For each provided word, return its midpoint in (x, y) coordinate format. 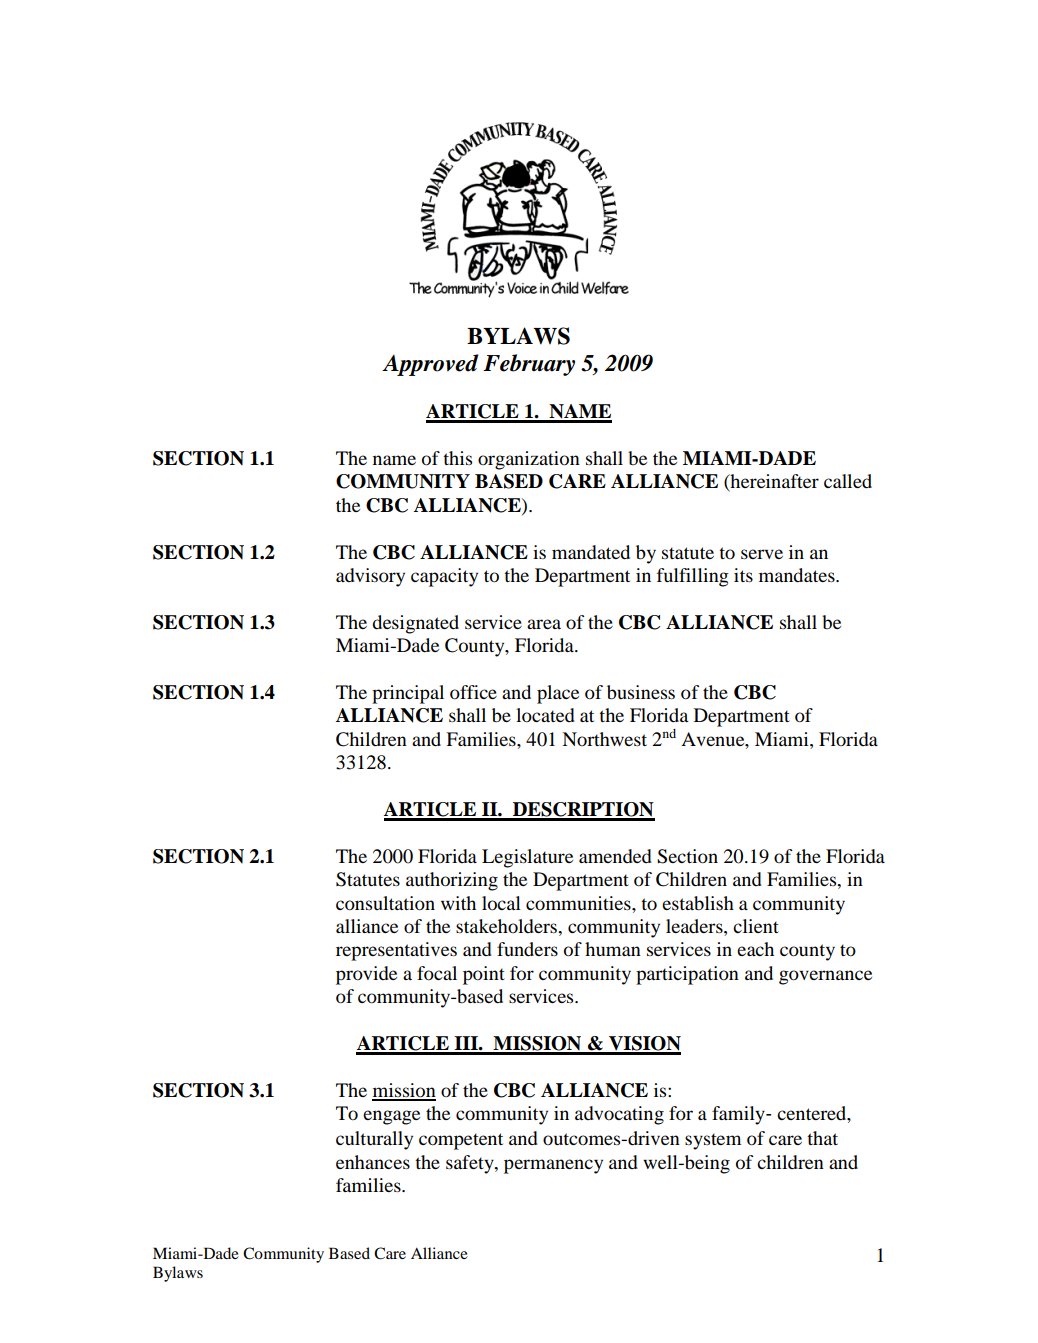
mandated (591, 552)
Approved (430, 365)
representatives (396, 951)
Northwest (604, 739)
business (641, 692)
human (613, 949)
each (755, 949)
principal (408, 694)
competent (461, 1141)
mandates (798, 575)
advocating (619, 1115)
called (848, 481)
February (529, 365)
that (822, 1138)
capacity (444, 577)
